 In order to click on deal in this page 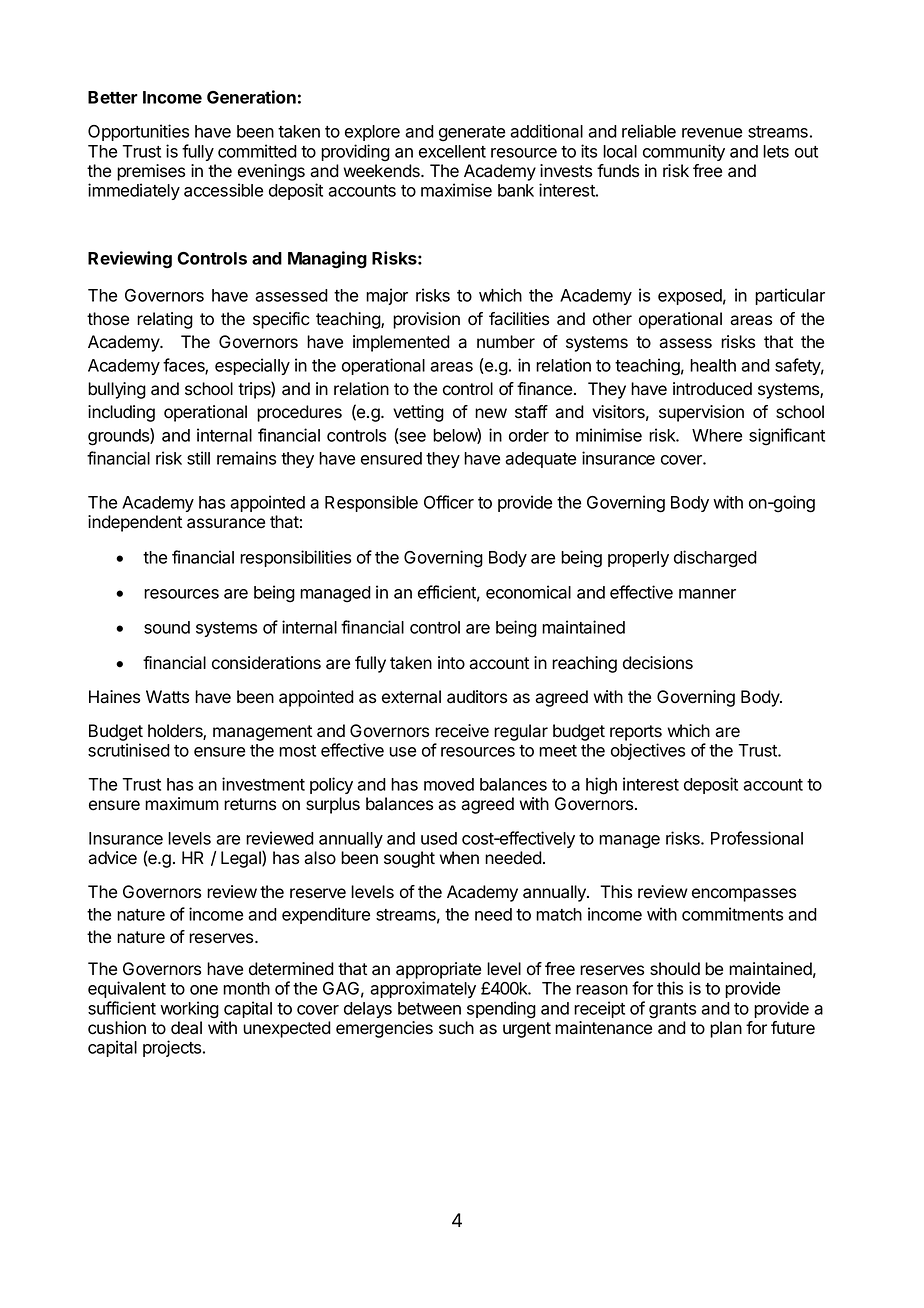, I will do `click(186, 1028)`.
